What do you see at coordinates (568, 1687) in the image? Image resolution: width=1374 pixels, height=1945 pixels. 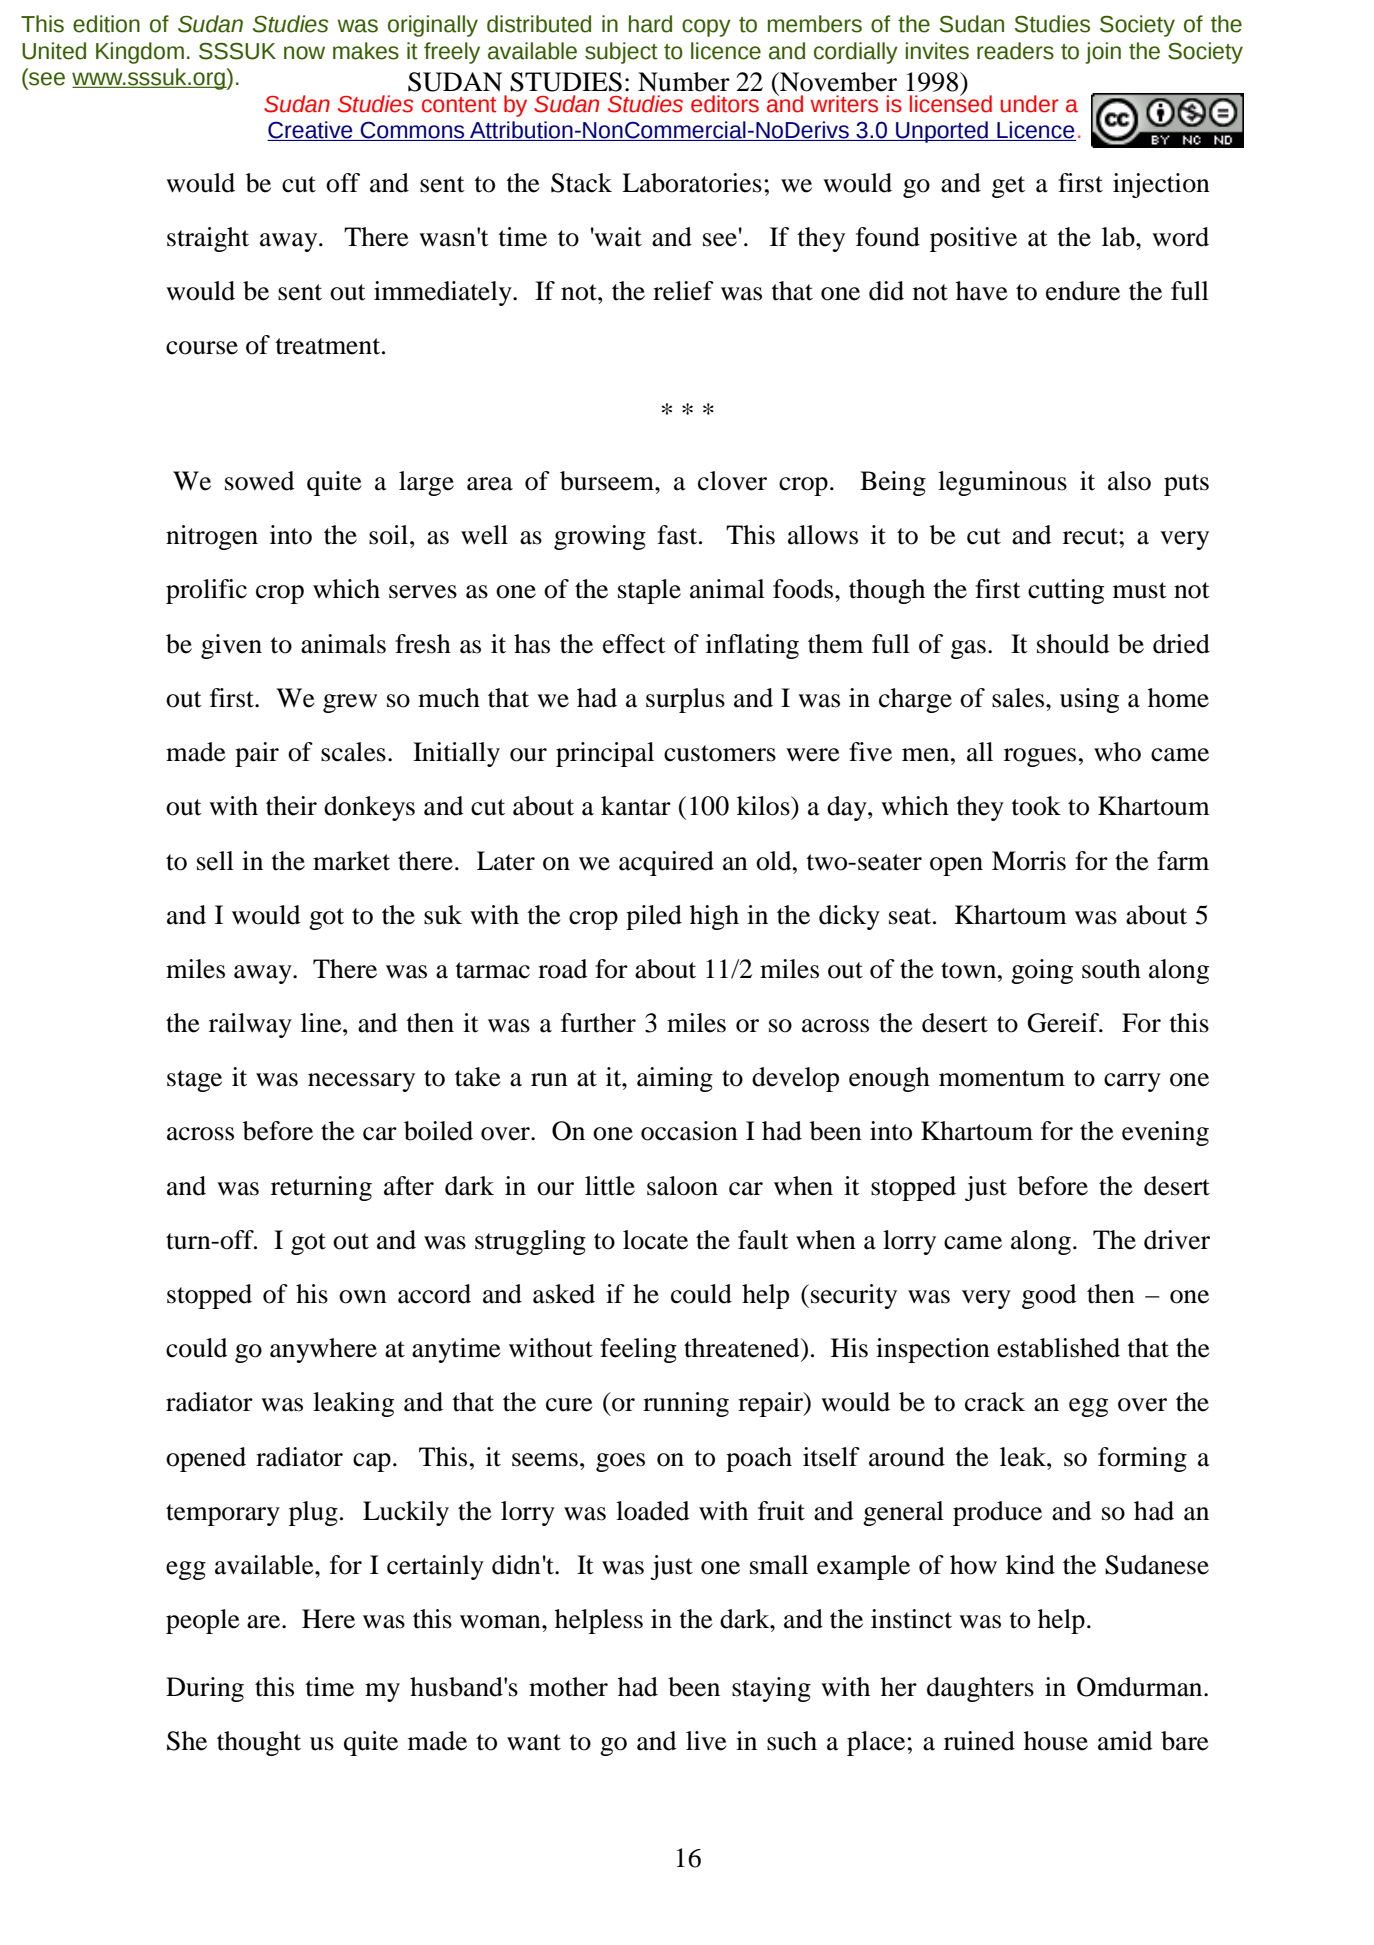 I see `mother` at bounding box center [568, 1687].
